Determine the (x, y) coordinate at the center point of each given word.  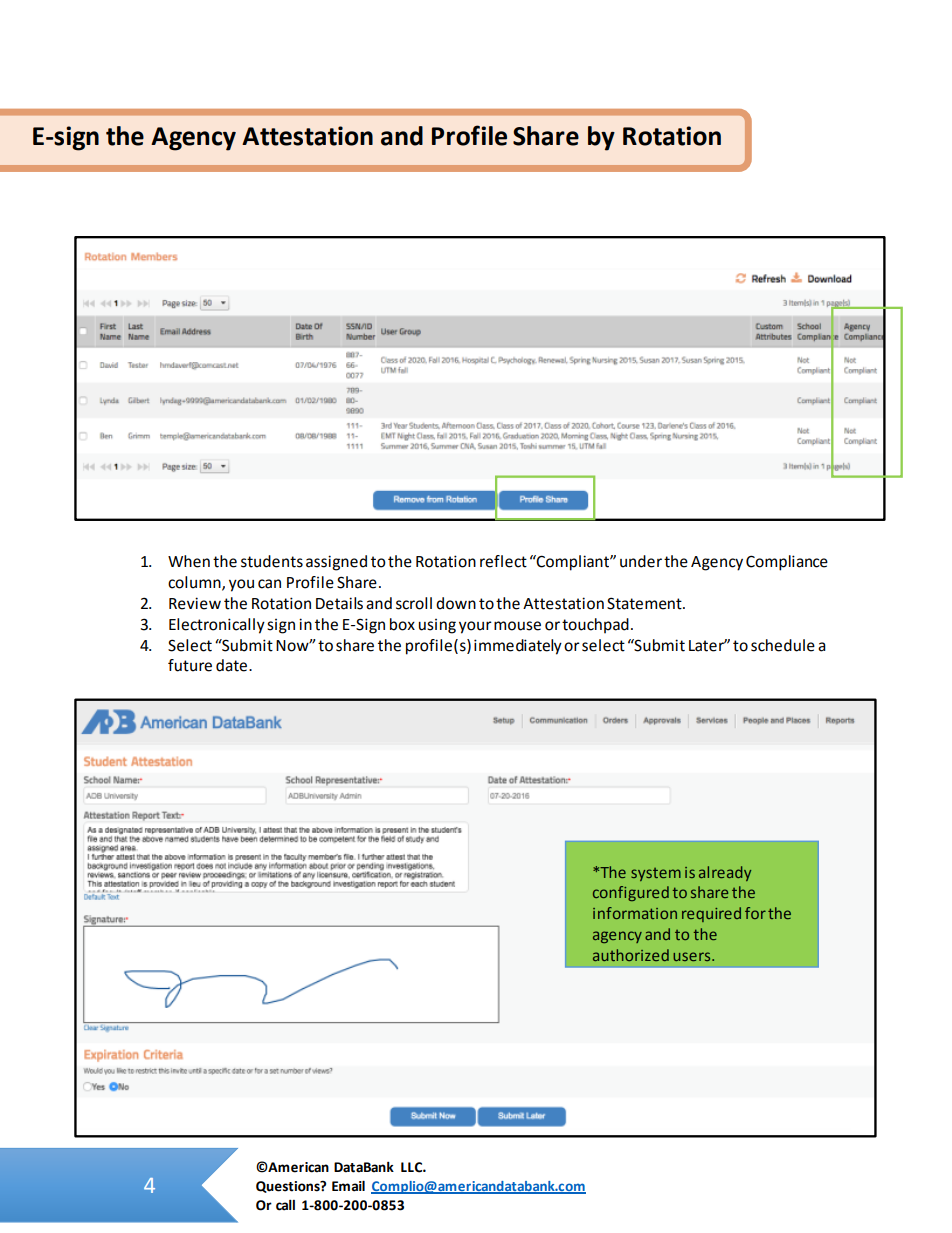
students (272, 561)
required (711, 914)
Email (348, 1186)
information (635, 913)
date (233, 665)
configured (631, 893)
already (725, 873)
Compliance (787, 563)
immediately (518, 647)
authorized (631, 955)
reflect (503, 561)
